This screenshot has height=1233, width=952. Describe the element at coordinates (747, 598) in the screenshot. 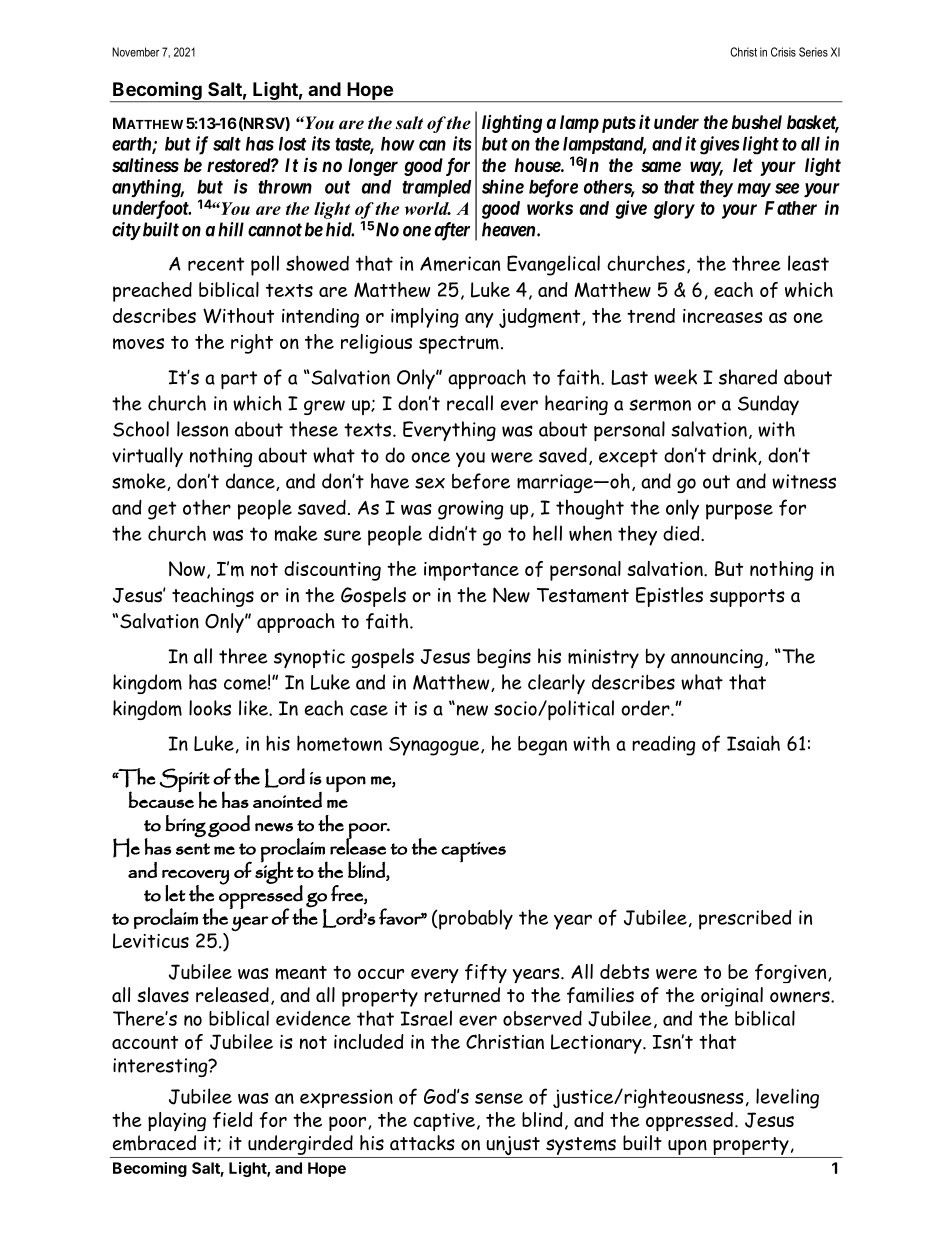

I see `supports` at that location.
